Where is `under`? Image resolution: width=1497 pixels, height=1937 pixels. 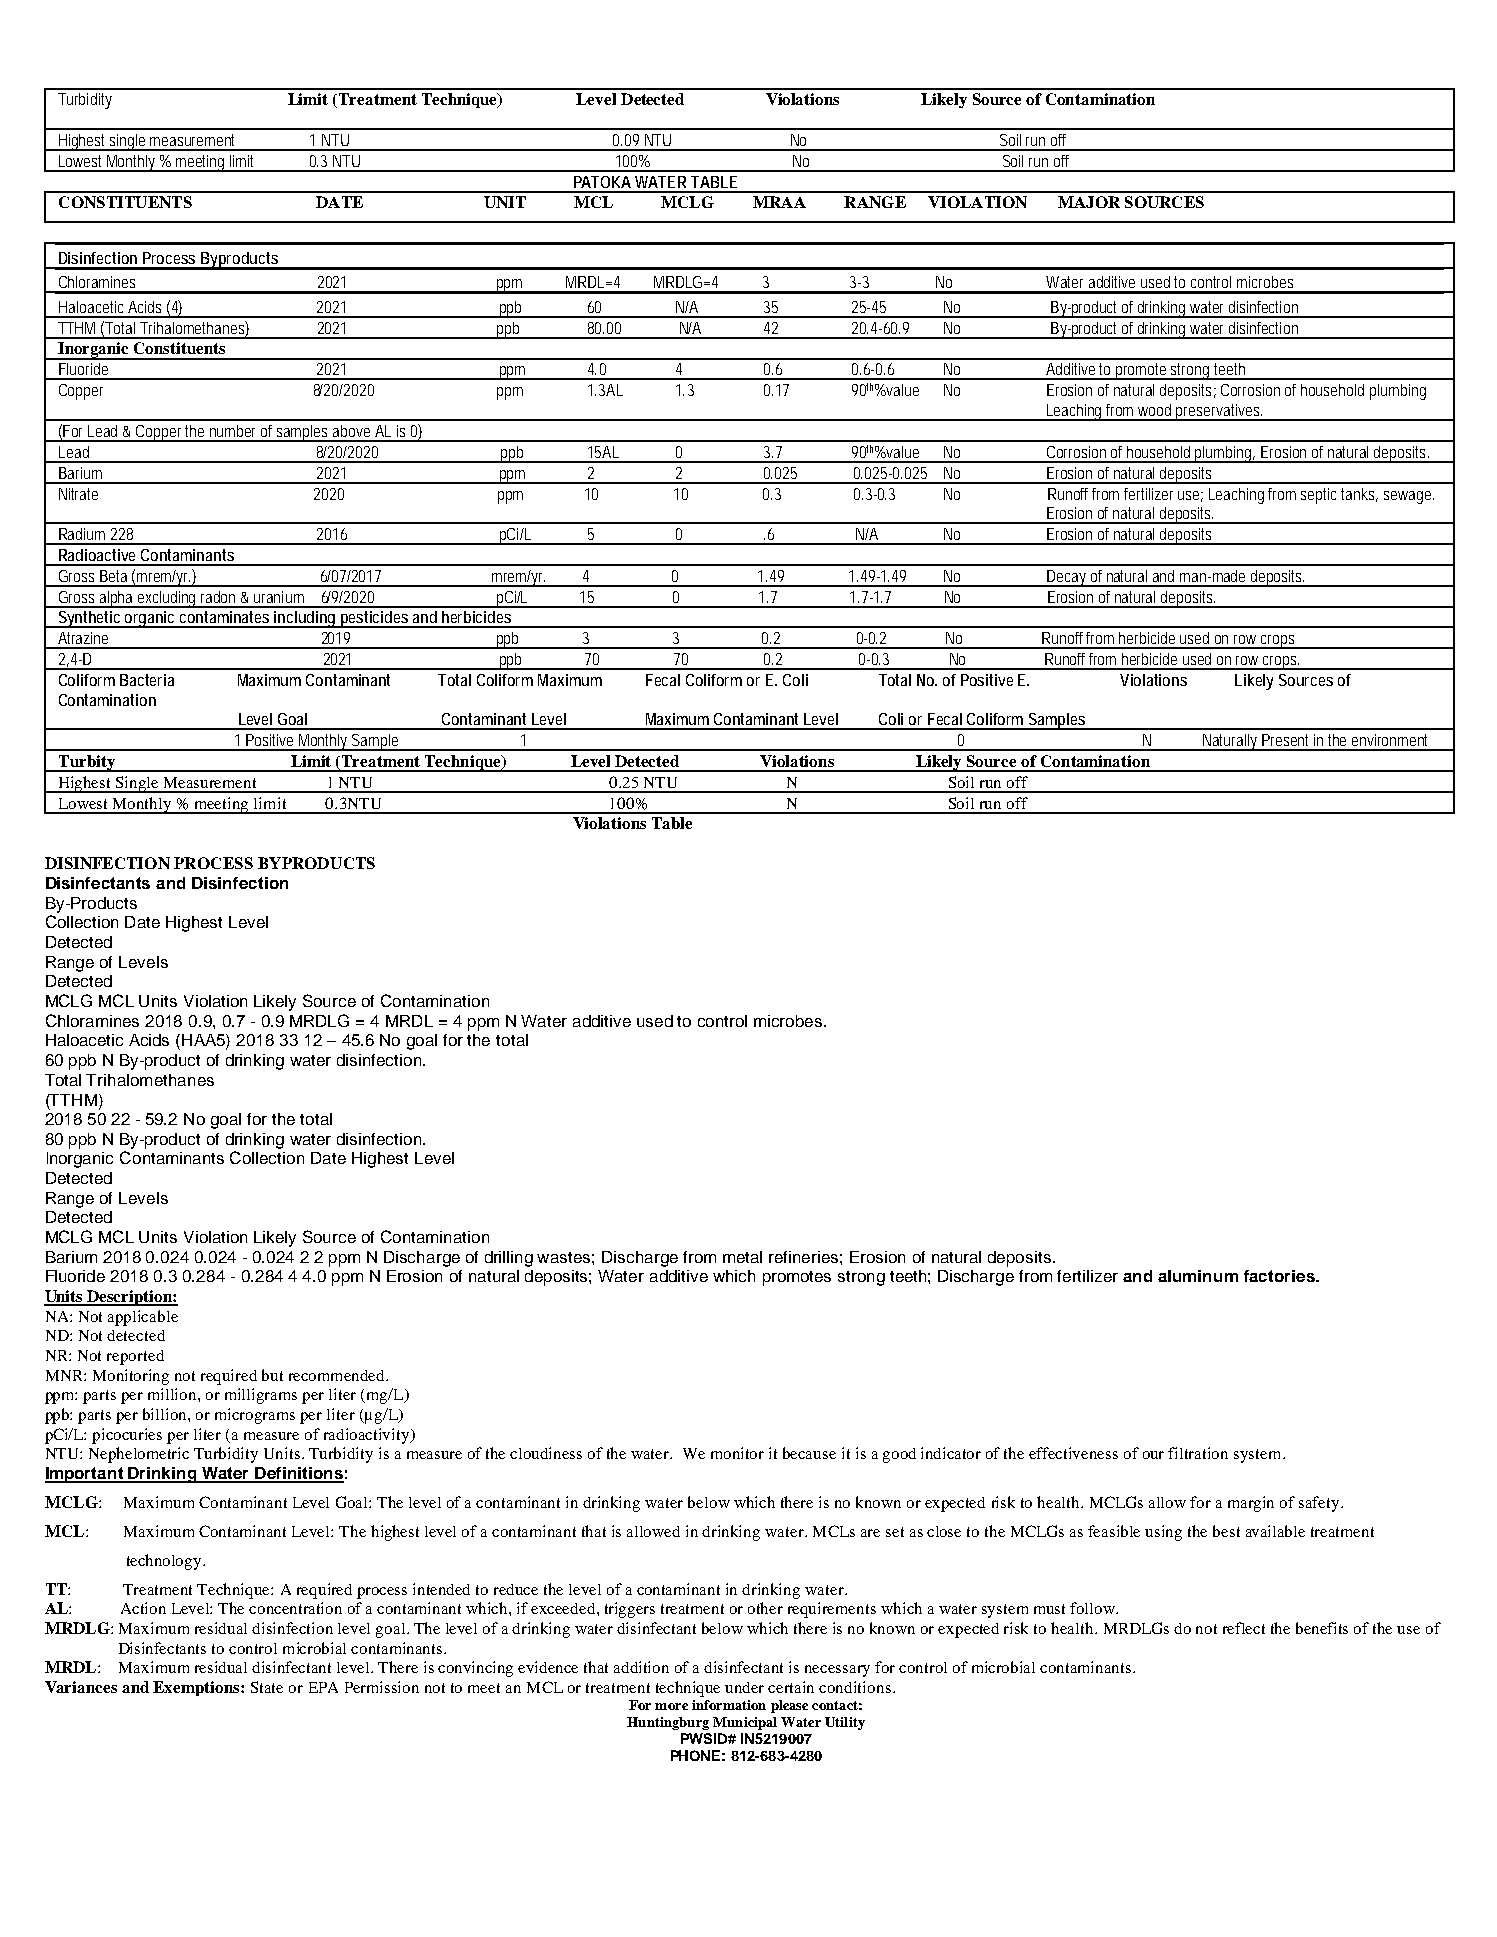 under is located at coordinates (744, 1687).
